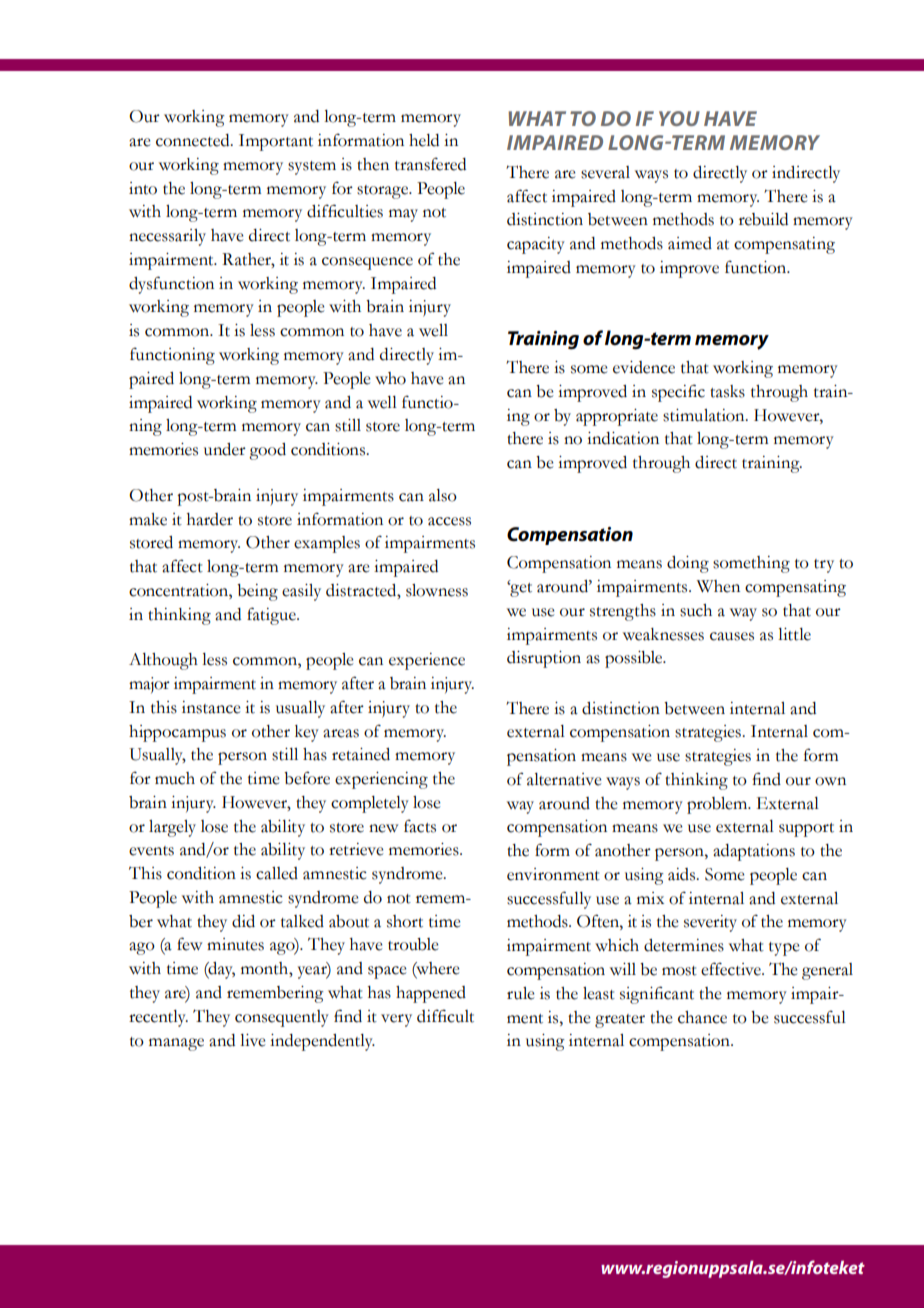 This screenshot has height=1308, width=924. I want to click on connected, so click(194, 140).
